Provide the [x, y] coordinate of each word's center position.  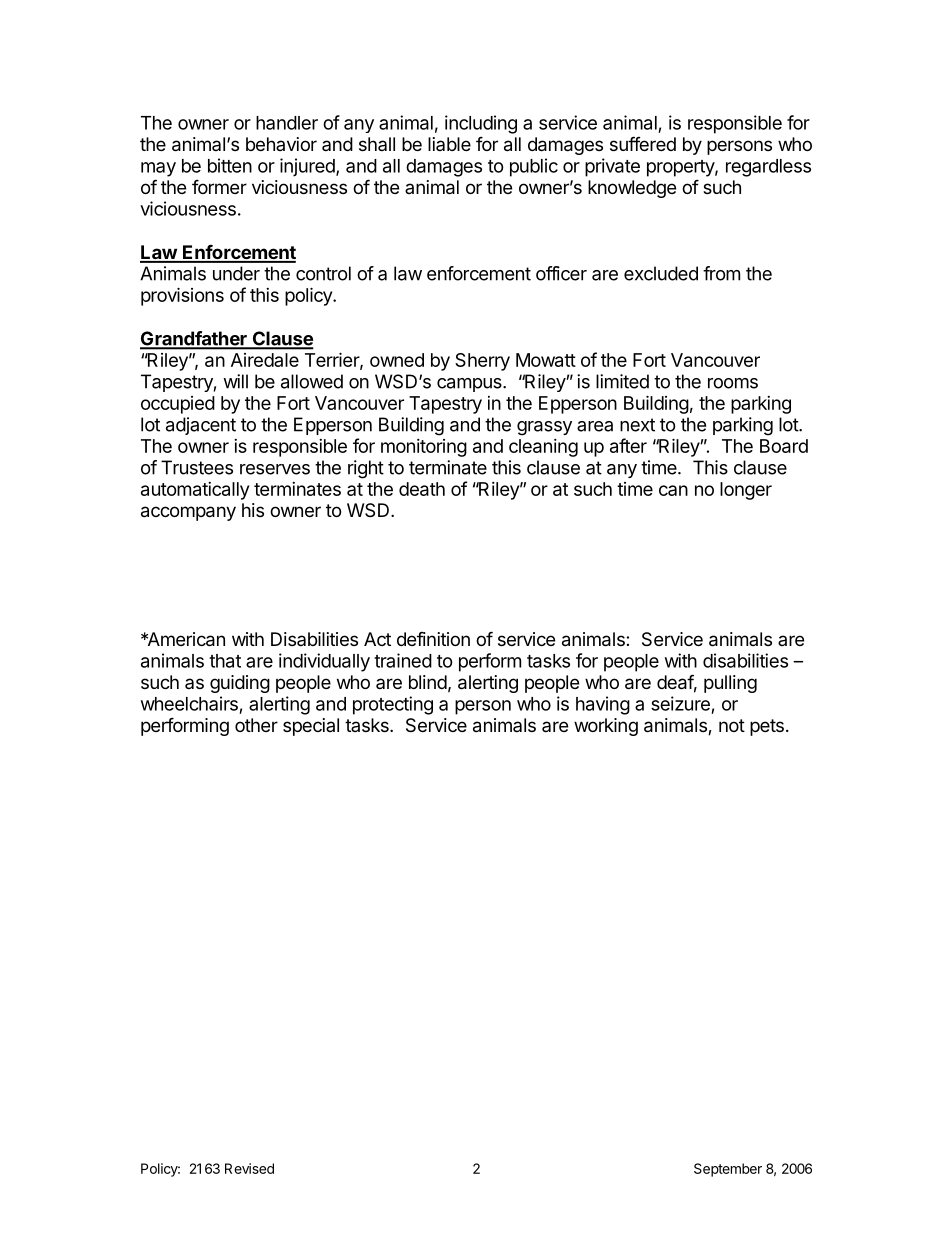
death [422, 489]
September [728, 1170]
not [732, 725]
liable [449, 144]
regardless [768, 168]
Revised [249, 1168]
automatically [195, 491]
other [256, 725]
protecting [393, 705]
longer [746, 491]
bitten [230, 165]
